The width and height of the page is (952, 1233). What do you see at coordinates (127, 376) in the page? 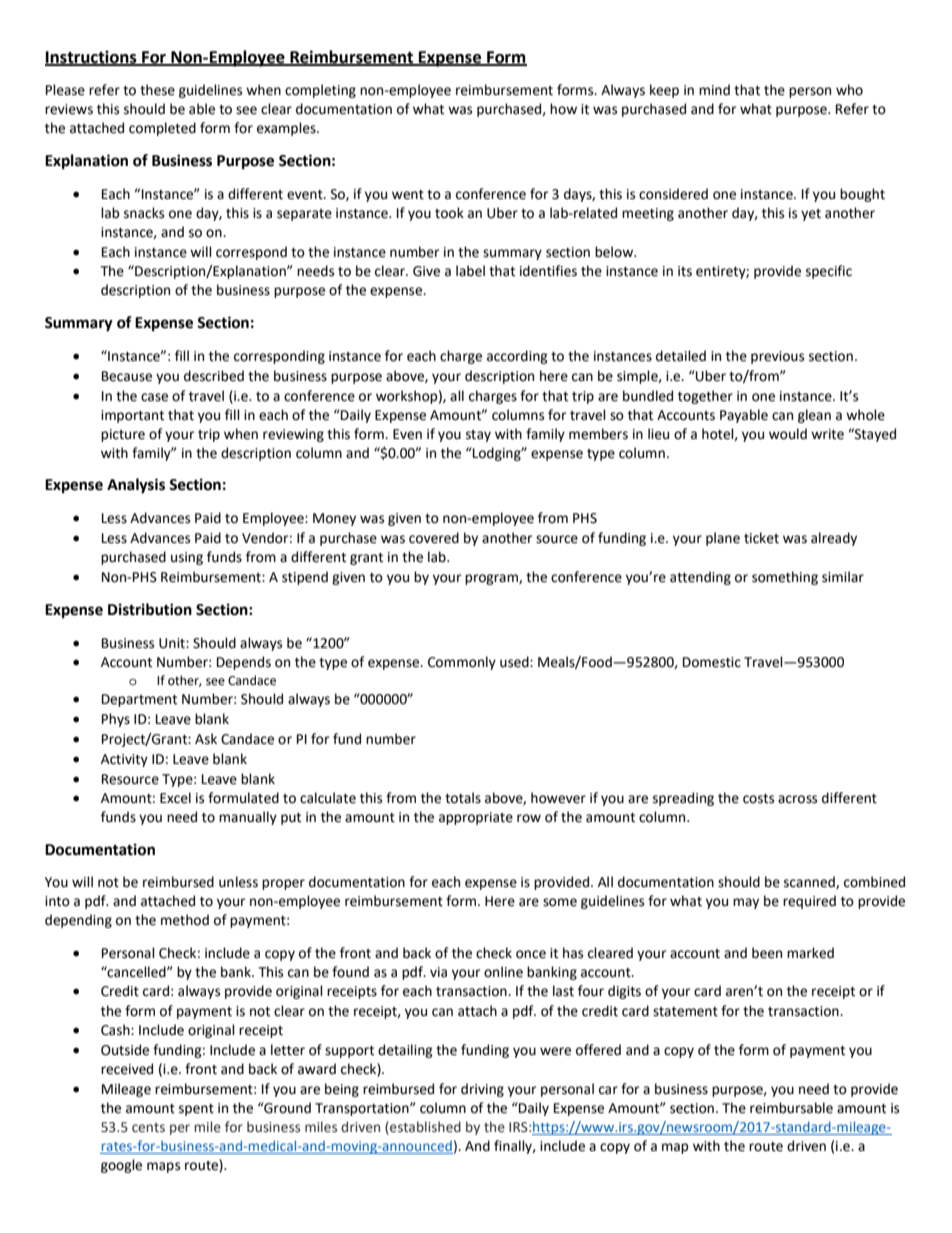
I see `Because` at bounding box center [127, 376].
